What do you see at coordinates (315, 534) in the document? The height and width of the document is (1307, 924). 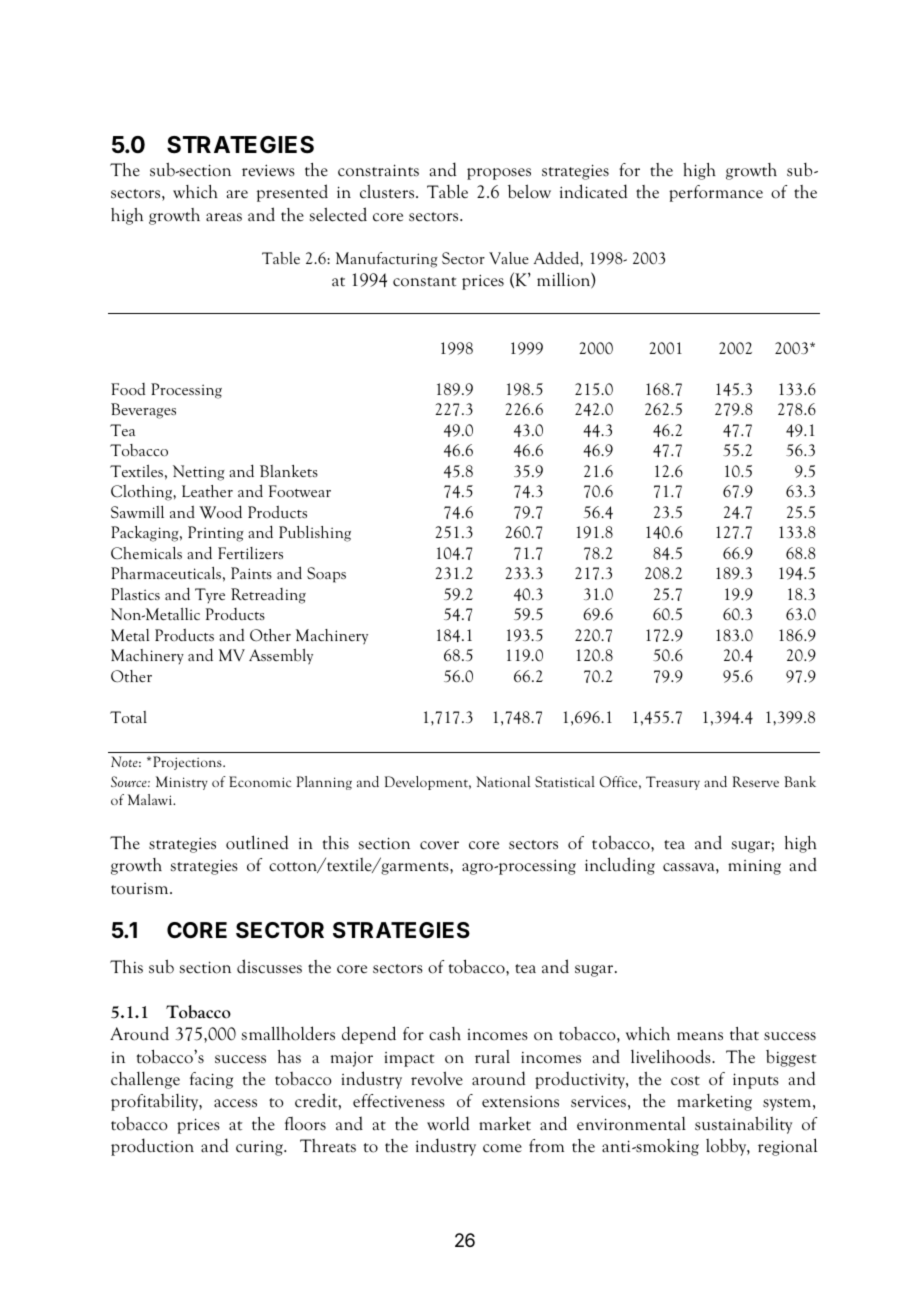 I see `Publishing` at bounding box center [315, 534].
